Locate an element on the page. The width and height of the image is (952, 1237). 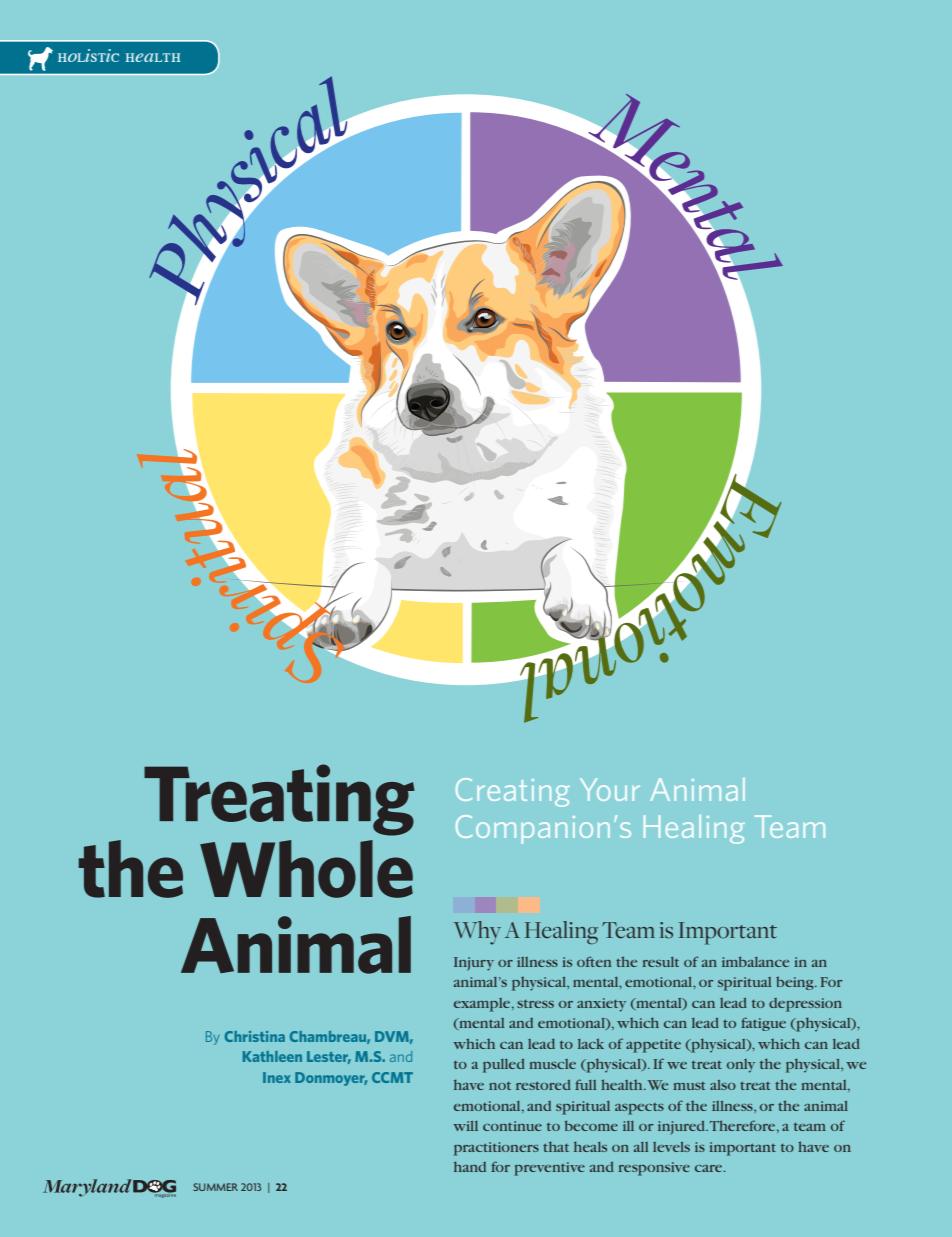
Injury is located at coordinates (474, 964).
